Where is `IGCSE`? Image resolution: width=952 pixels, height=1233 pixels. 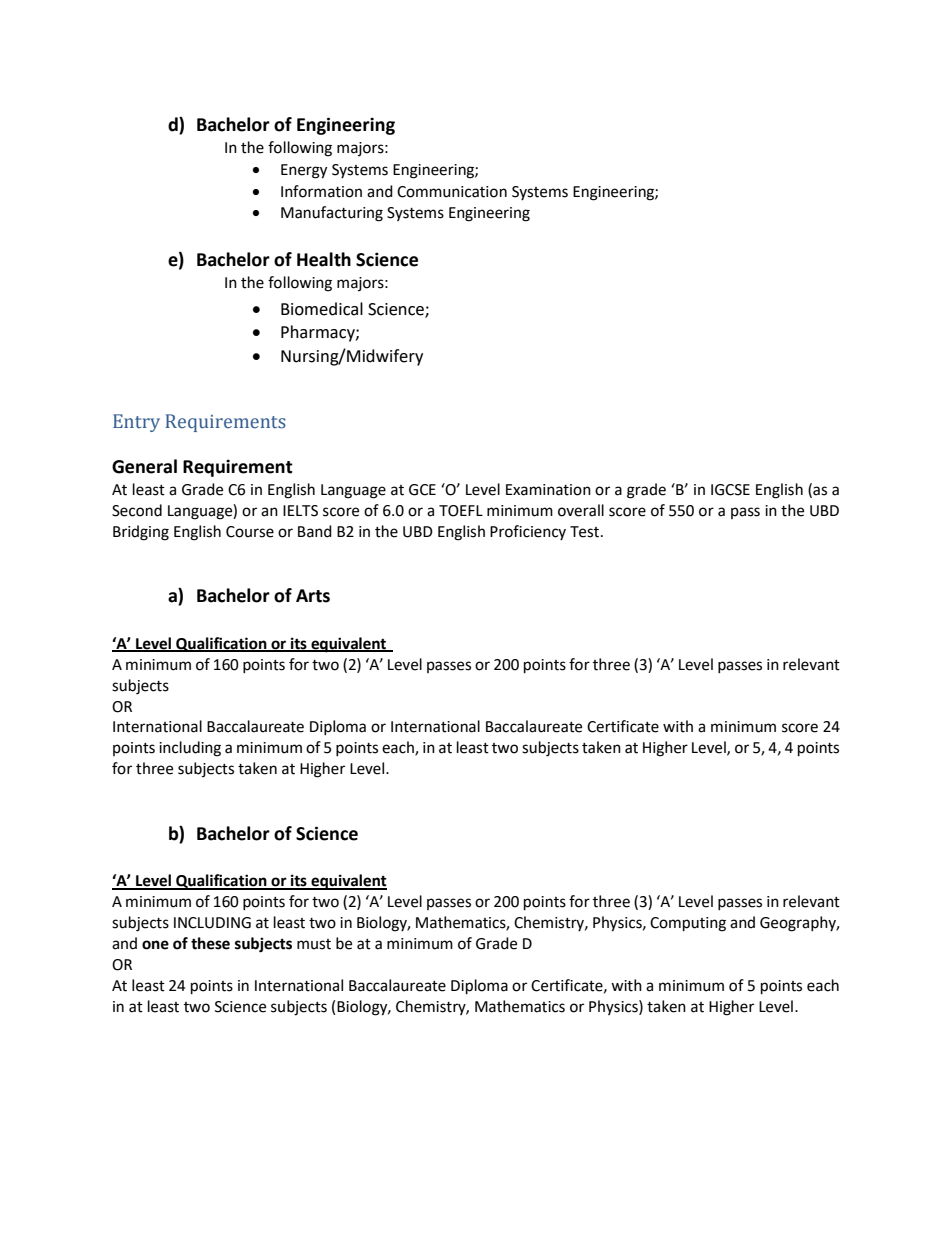 IGCSE is located at coordinates (730, 490).
